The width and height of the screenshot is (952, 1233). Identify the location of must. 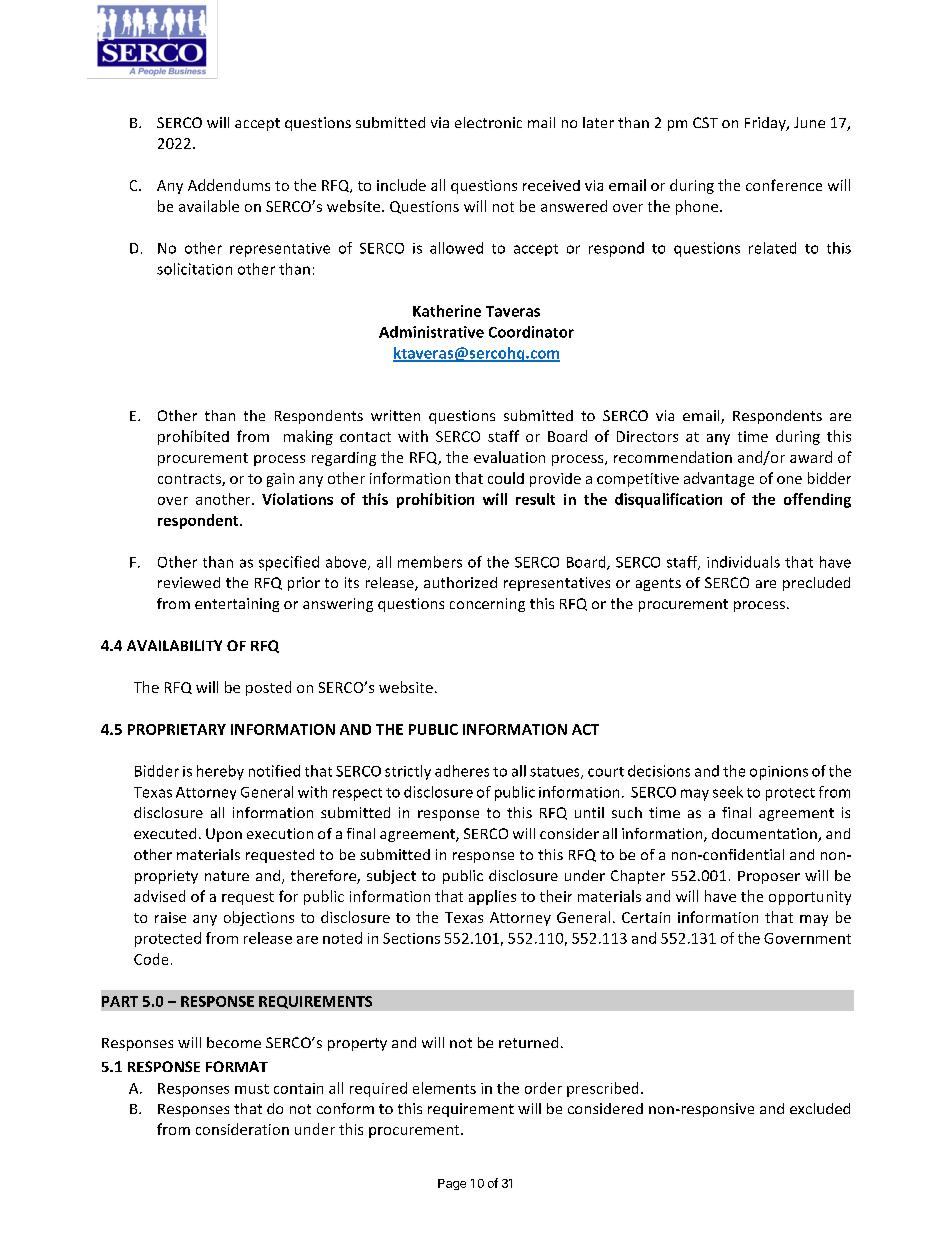
(252, 1089).
